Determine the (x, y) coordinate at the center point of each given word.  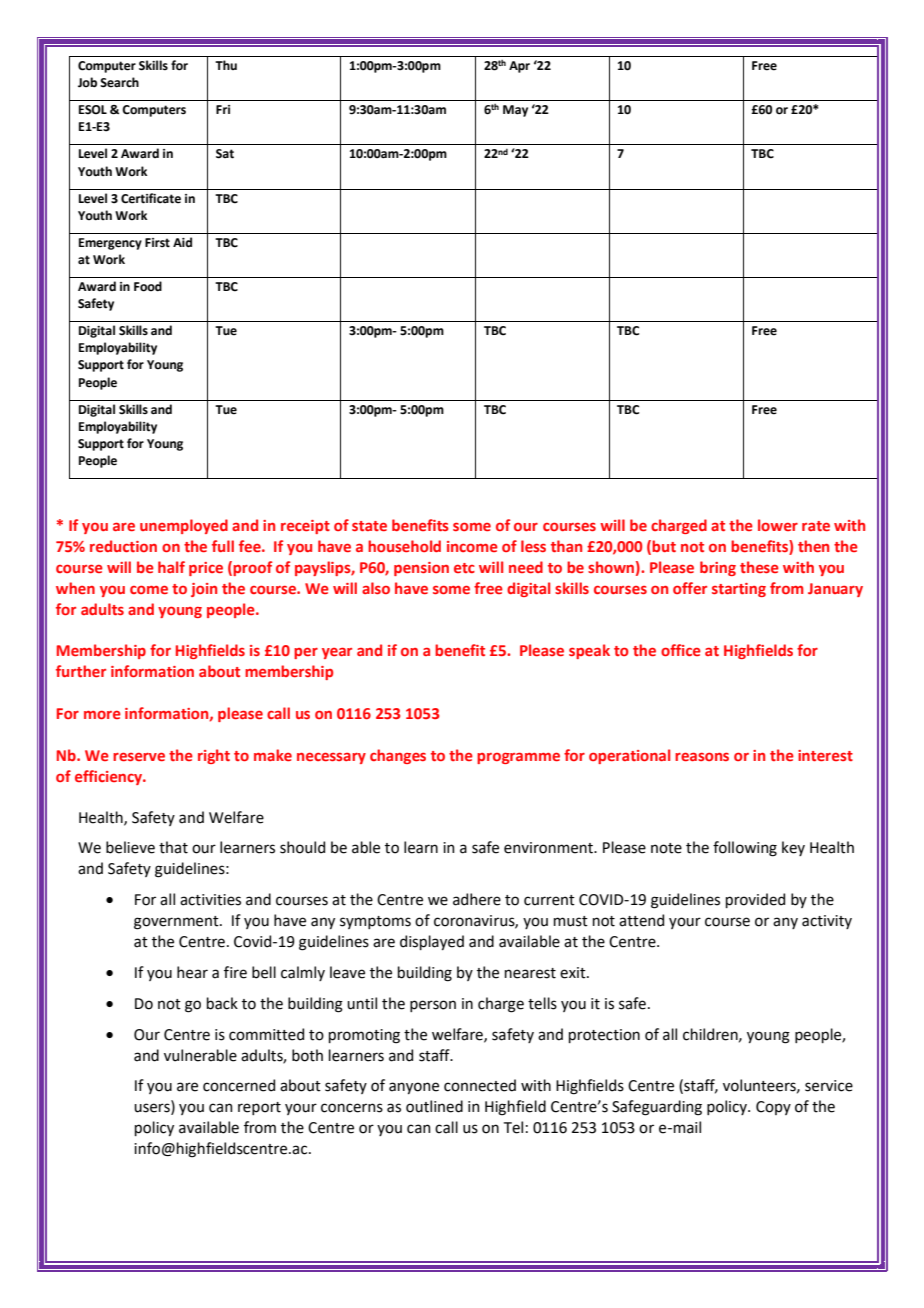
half (171, 567)
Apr (519, 67)
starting (739, 590)
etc (464, 568)
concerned (239, 1085)
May (515, 111)
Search (119, 82)
